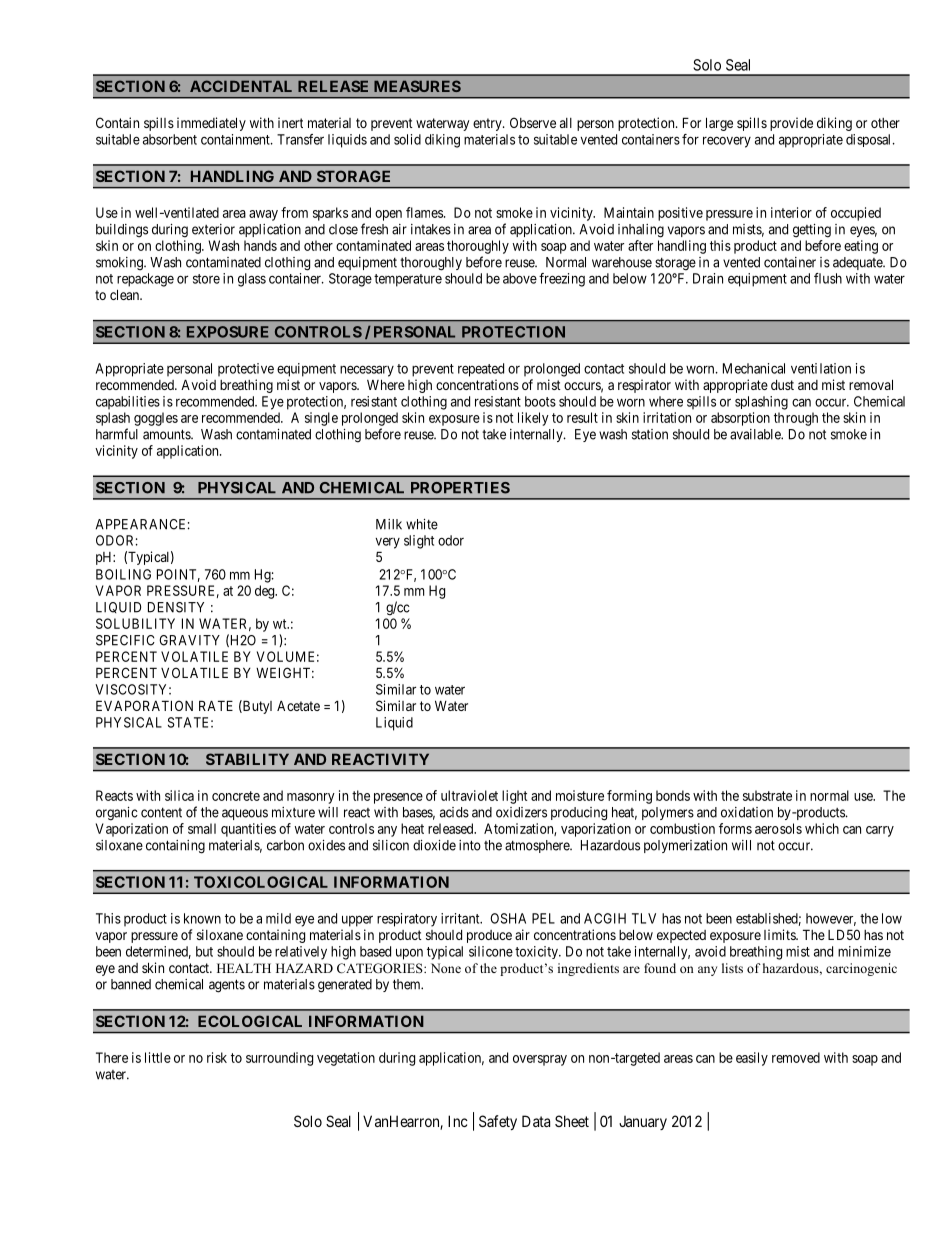  What do you see at coordinates (533, 419) in the screenshot?
I see `likely` at bounding box center [533, 419].
